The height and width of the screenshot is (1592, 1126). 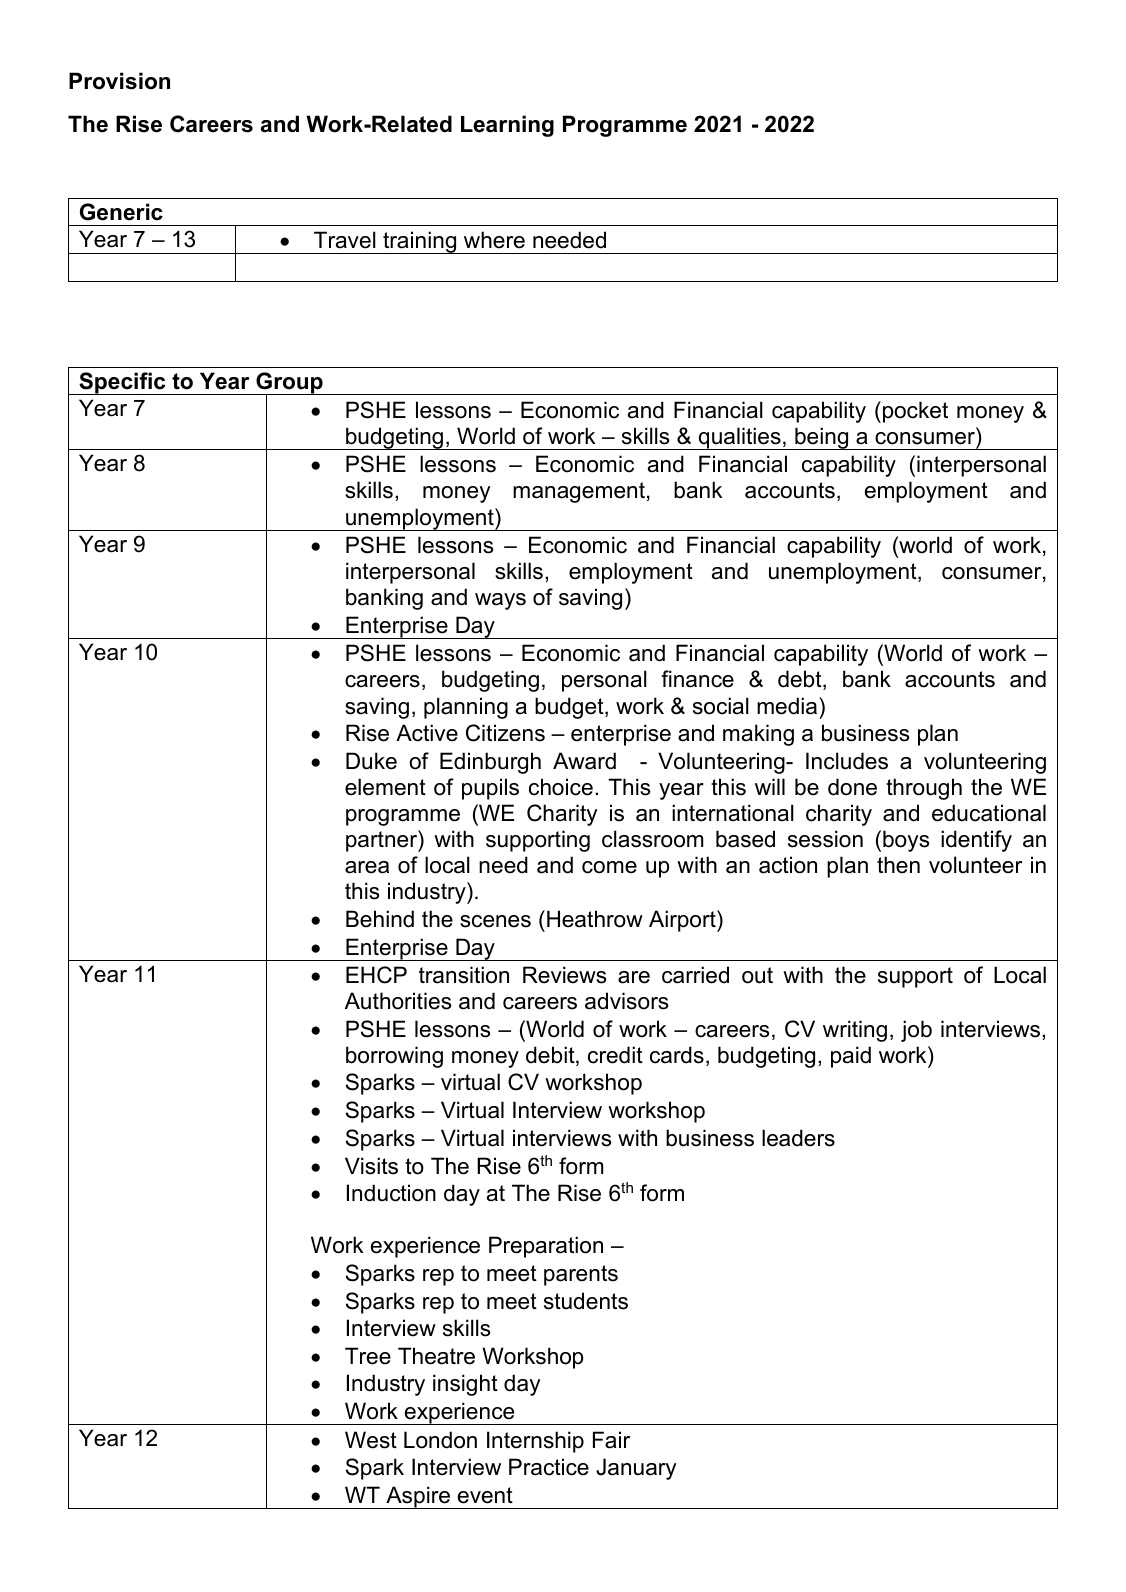 What do you see at coordinates (822, 438) in the screenshot?
I see `being` at bounding box center [822, 438].
